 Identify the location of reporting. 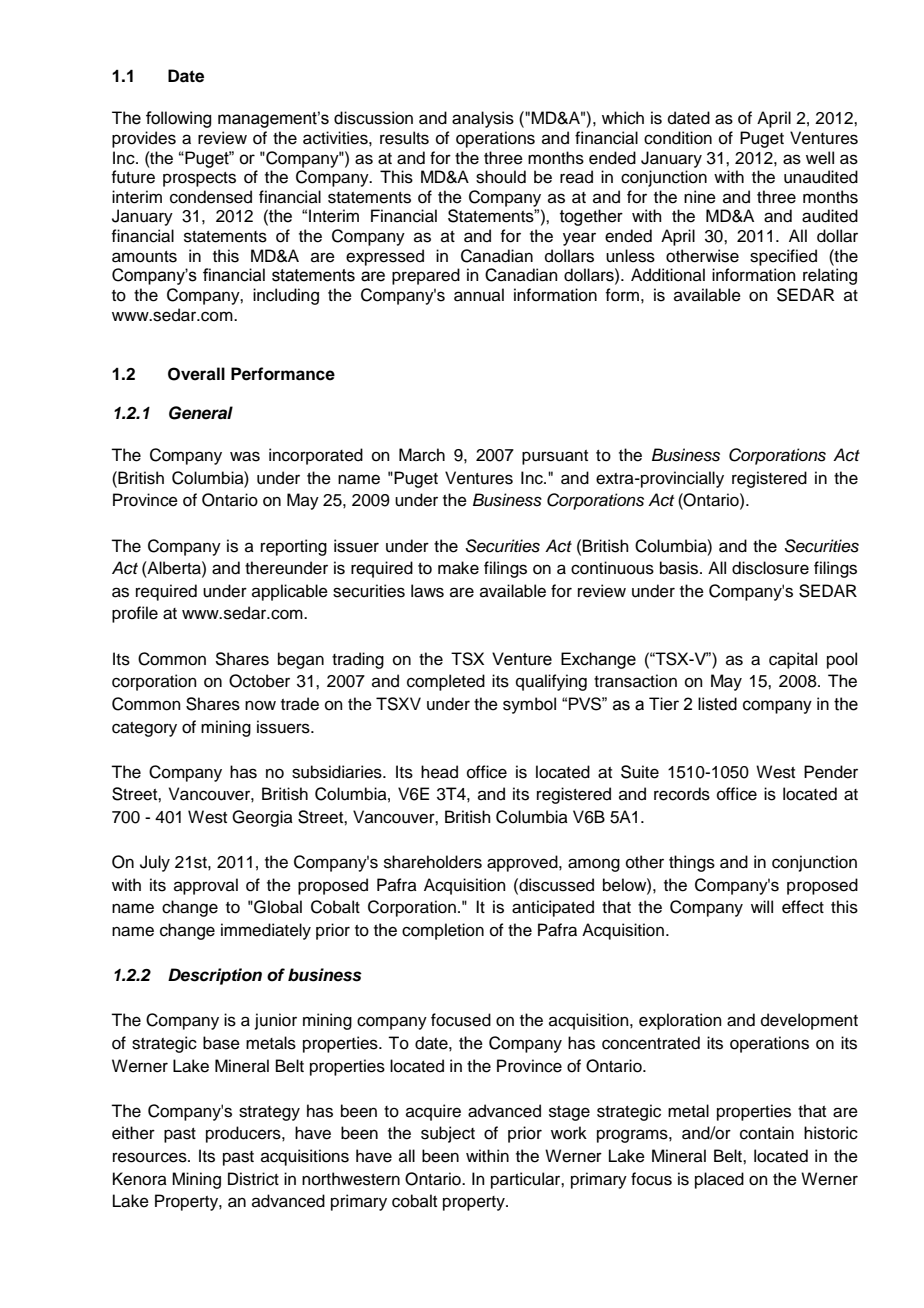
(294, 547).
